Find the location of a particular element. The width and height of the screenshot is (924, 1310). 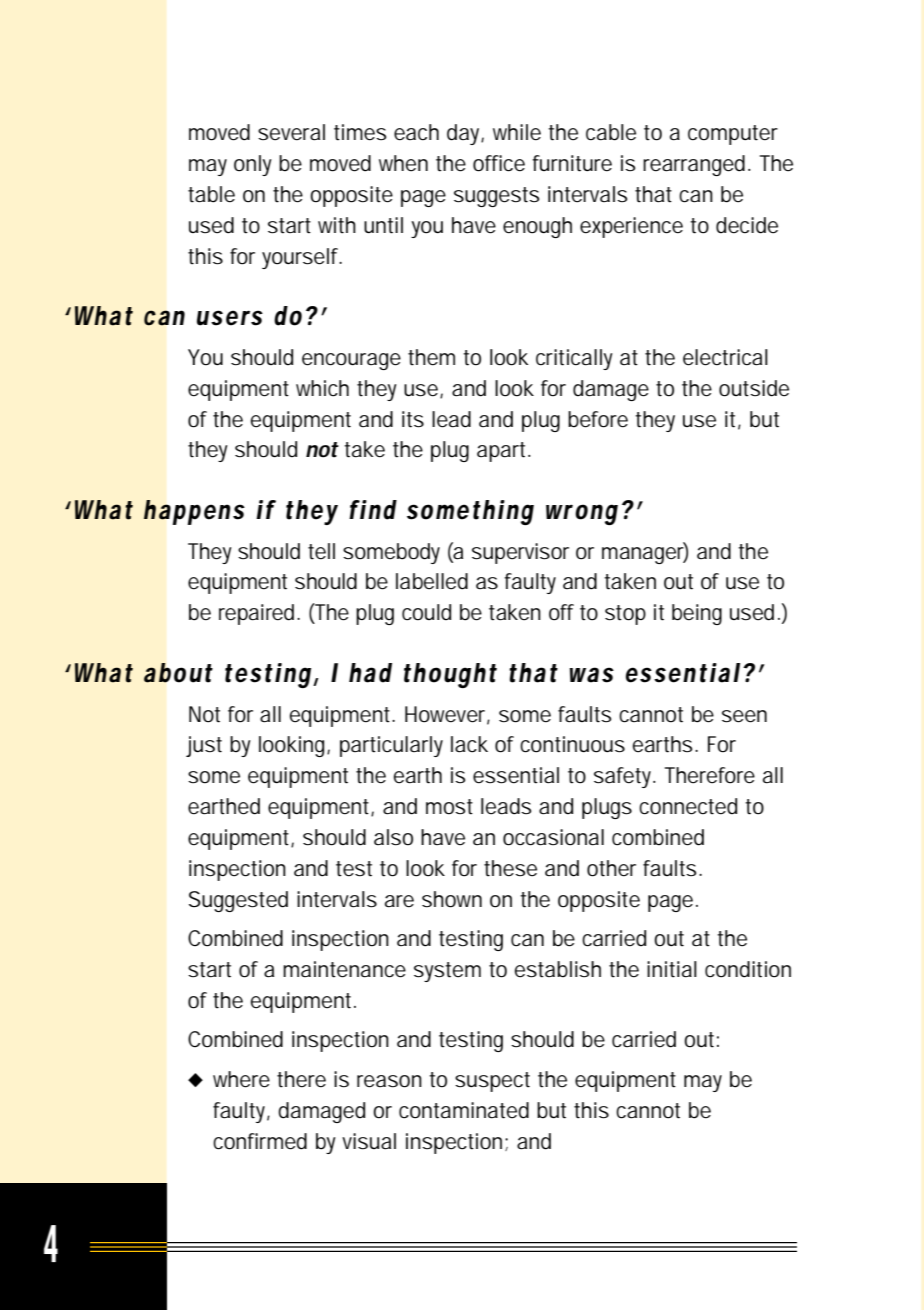

office is located at coordinates (499, 163).
